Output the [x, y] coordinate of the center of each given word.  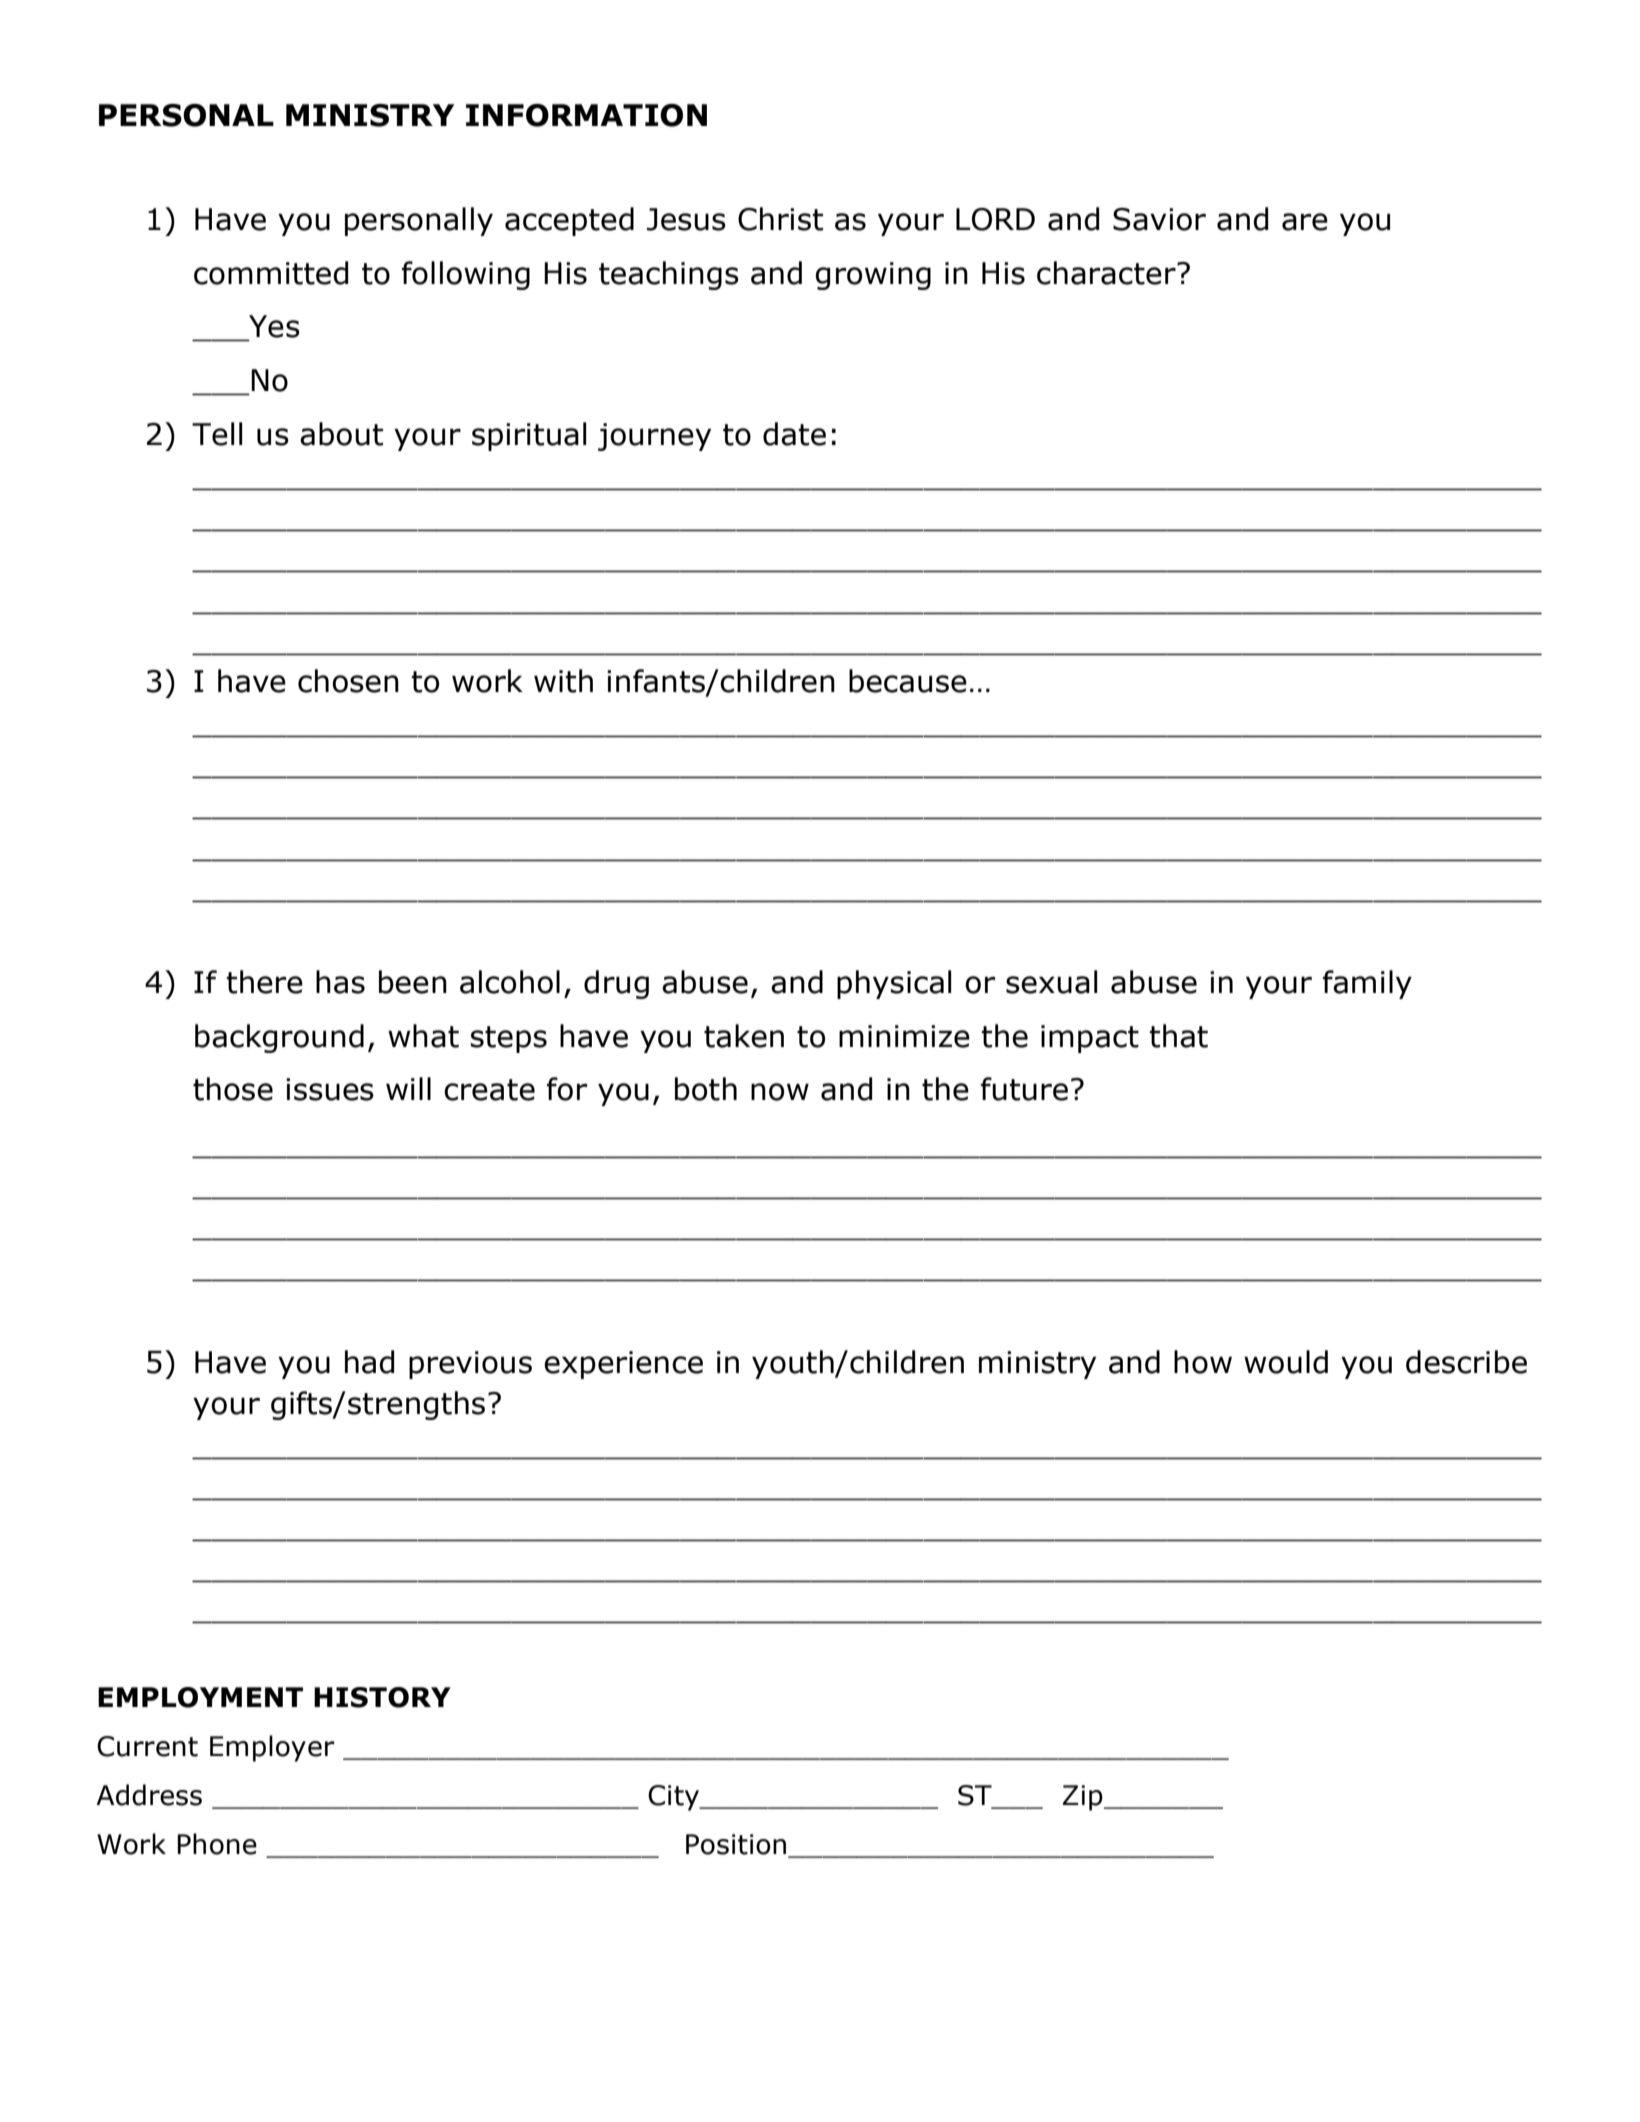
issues [330, 1089]
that [1178, 1036]
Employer [272, 1748]
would [1286, 1362]
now [780, 1092]
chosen [348, 681]
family [1367, 984]
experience [623, 1365]
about [341, 434]
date [794, 434]
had [369, 1362]
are [1305, 222]
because [908, 681]
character [1107, 273]
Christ [780, 219]
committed [271, 273]
